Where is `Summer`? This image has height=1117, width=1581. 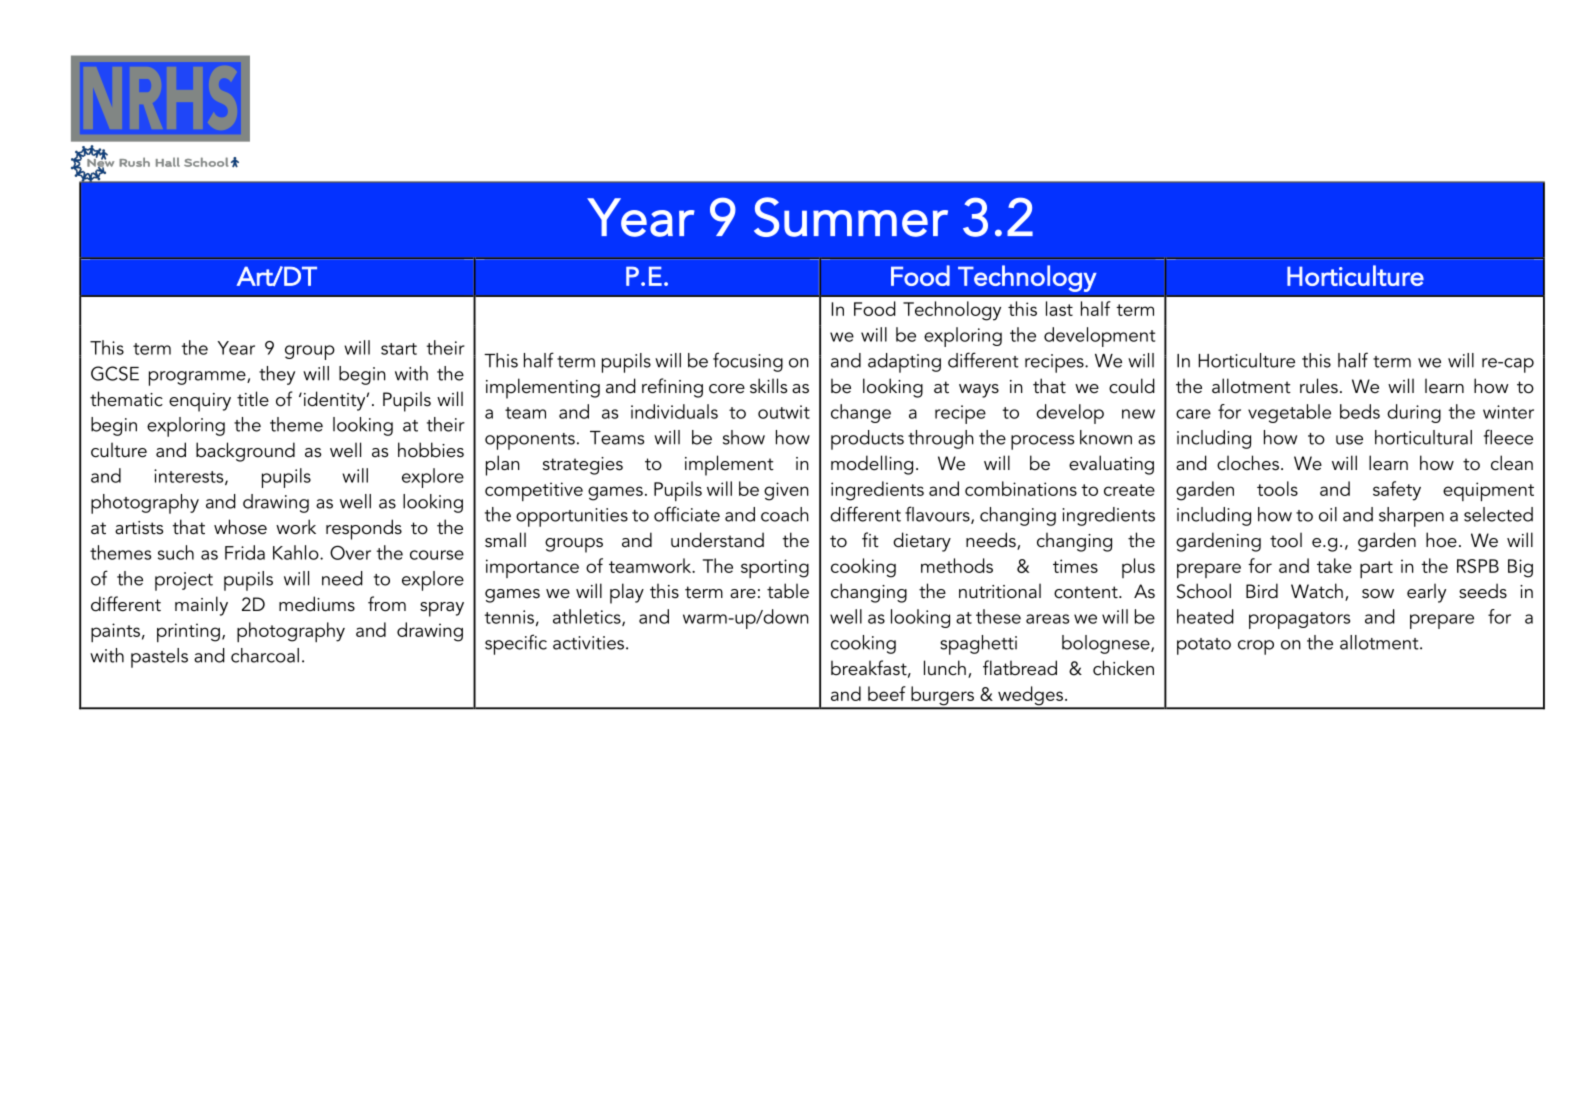
Summer is located at coordinates (851, 217).
